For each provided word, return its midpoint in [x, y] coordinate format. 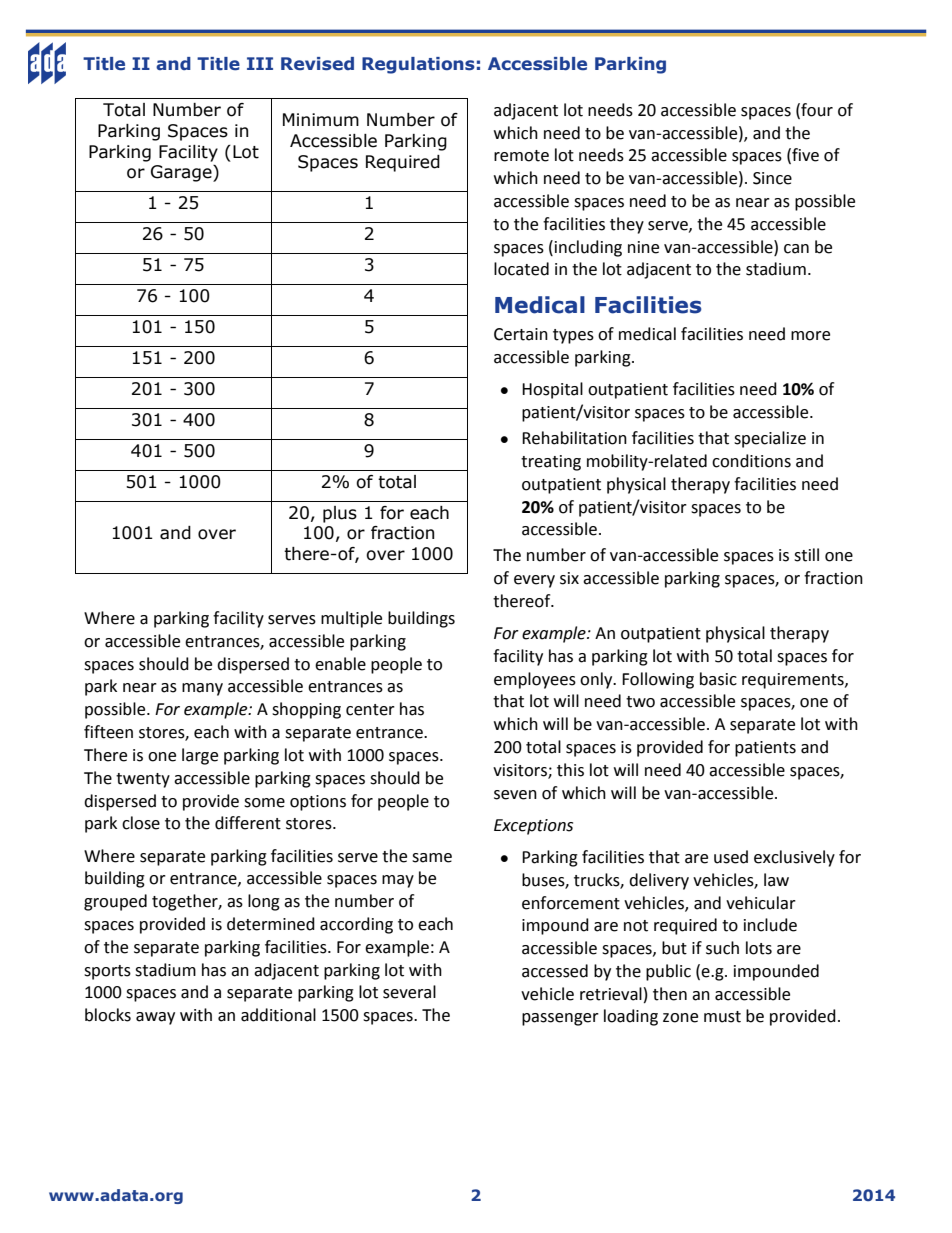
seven [515, 795]
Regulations [418, 65]
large [200, 756]
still [806, 555]
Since [772, 178]
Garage [182, 173]
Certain [521, 334]
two [640, 702]
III [260, 63]
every [534, 581]
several [409, 992]
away [155, 1018]
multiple [351, 619]
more [810, 336]
